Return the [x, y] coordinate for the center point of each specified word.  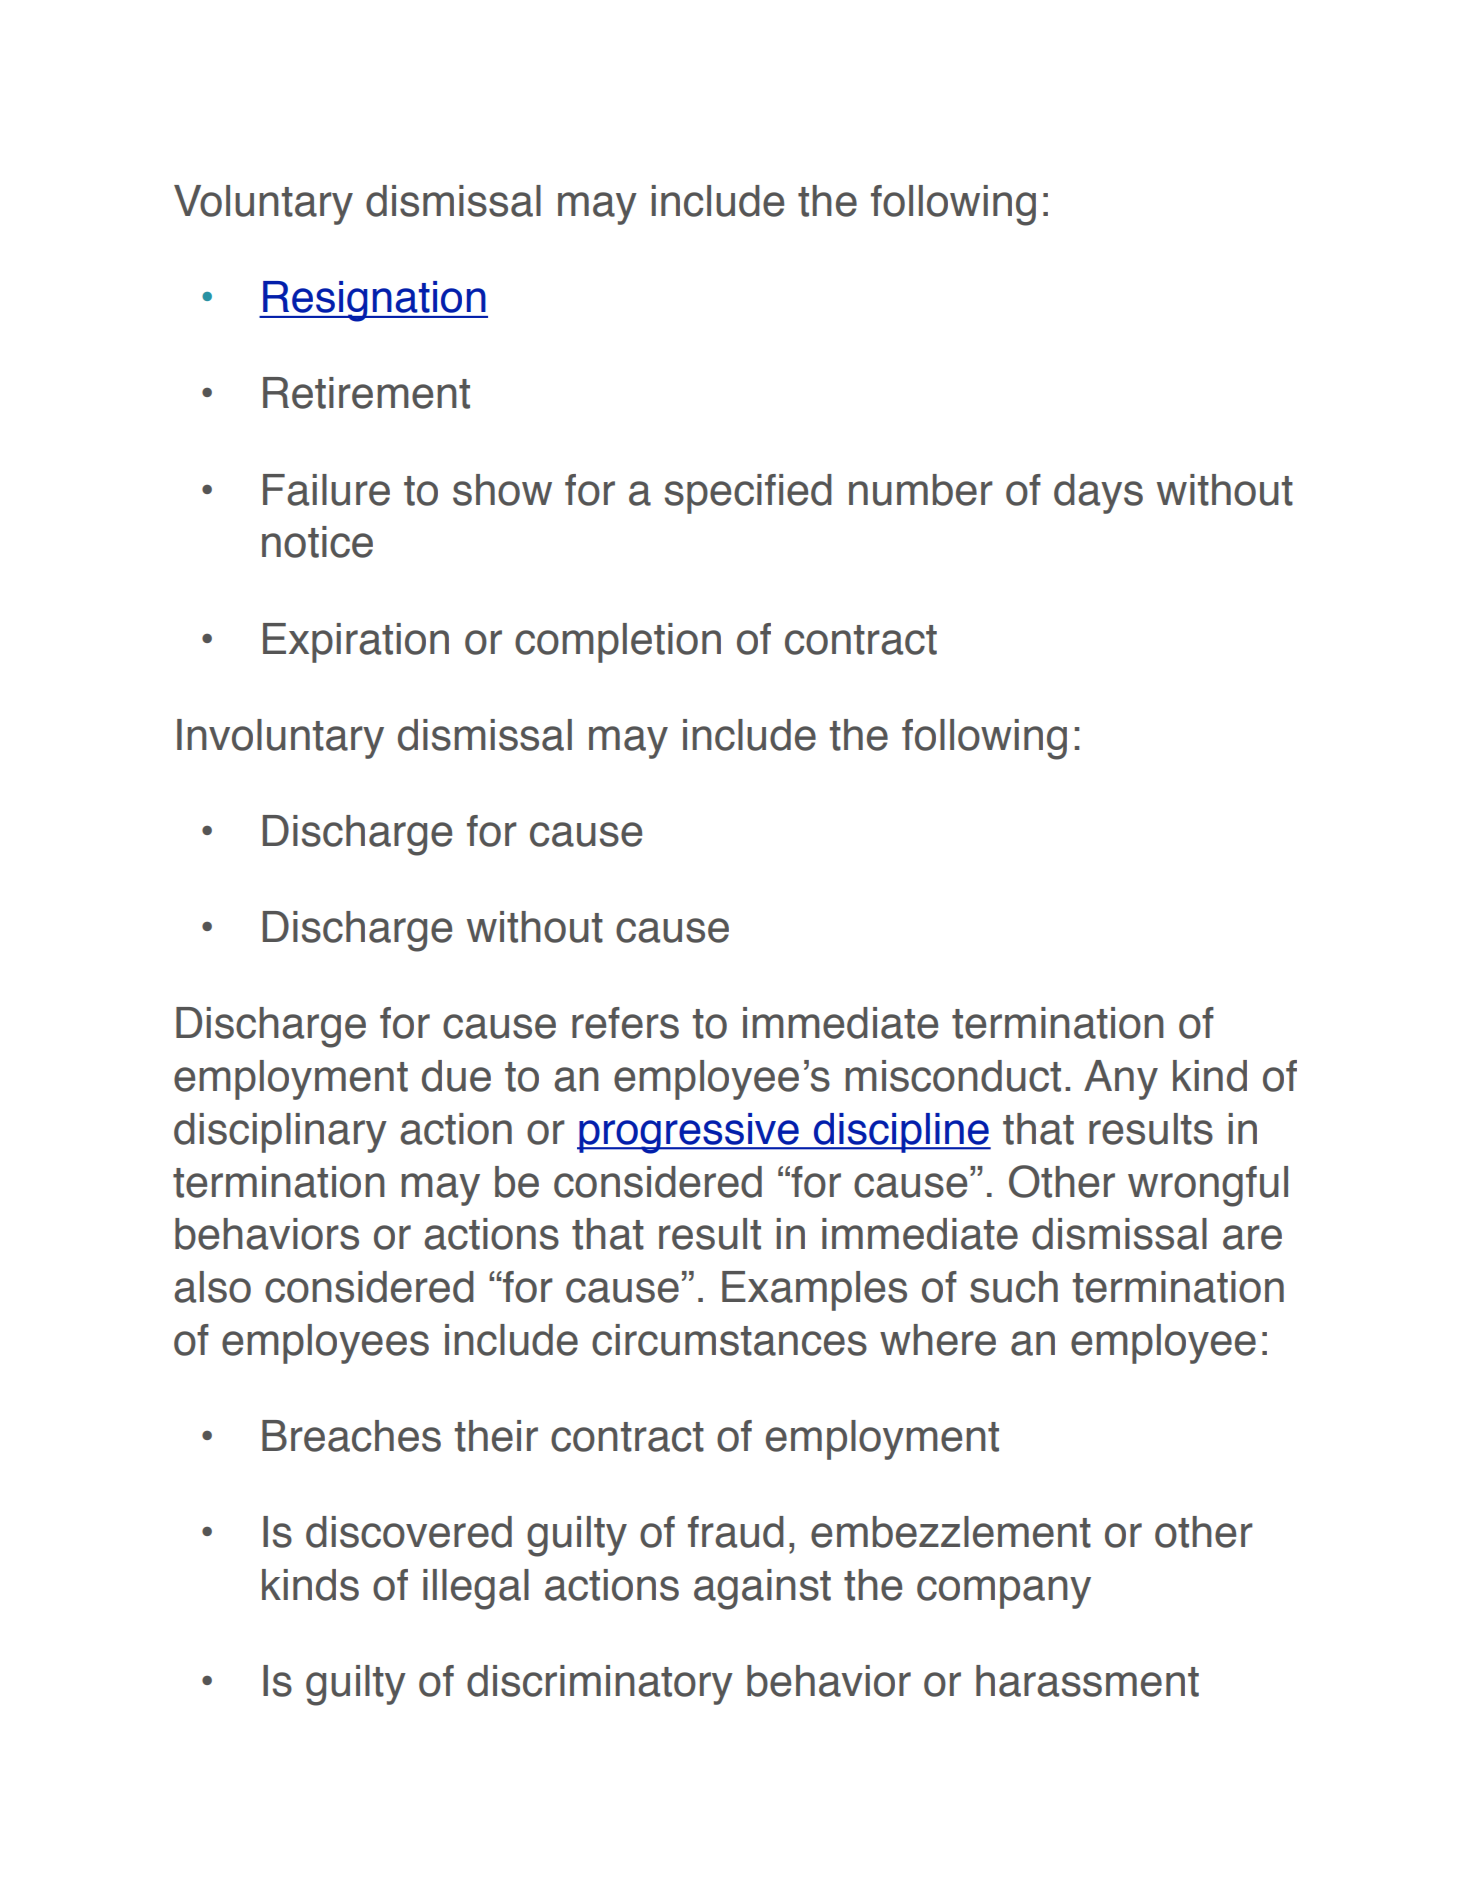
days [1098, 494]
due [456, 1076]
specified [748, 494]
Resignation [374, 301]
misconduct [953, 1076]
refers [625, 1023]
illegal [476, 1589]
